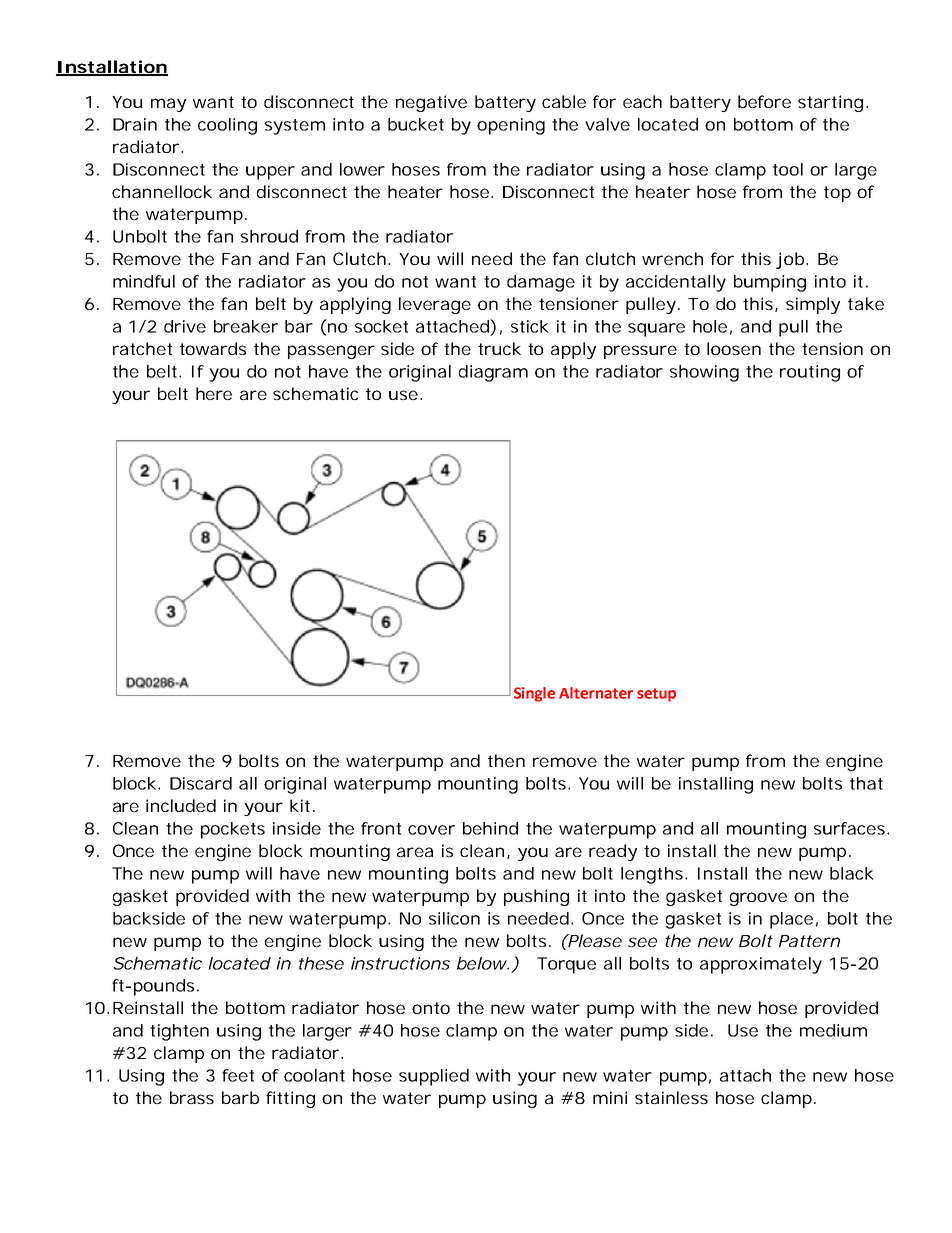  What do you see at coordinates (534, 694) in the screenshot?
I see `Single` at bounding box center [534, 694].
